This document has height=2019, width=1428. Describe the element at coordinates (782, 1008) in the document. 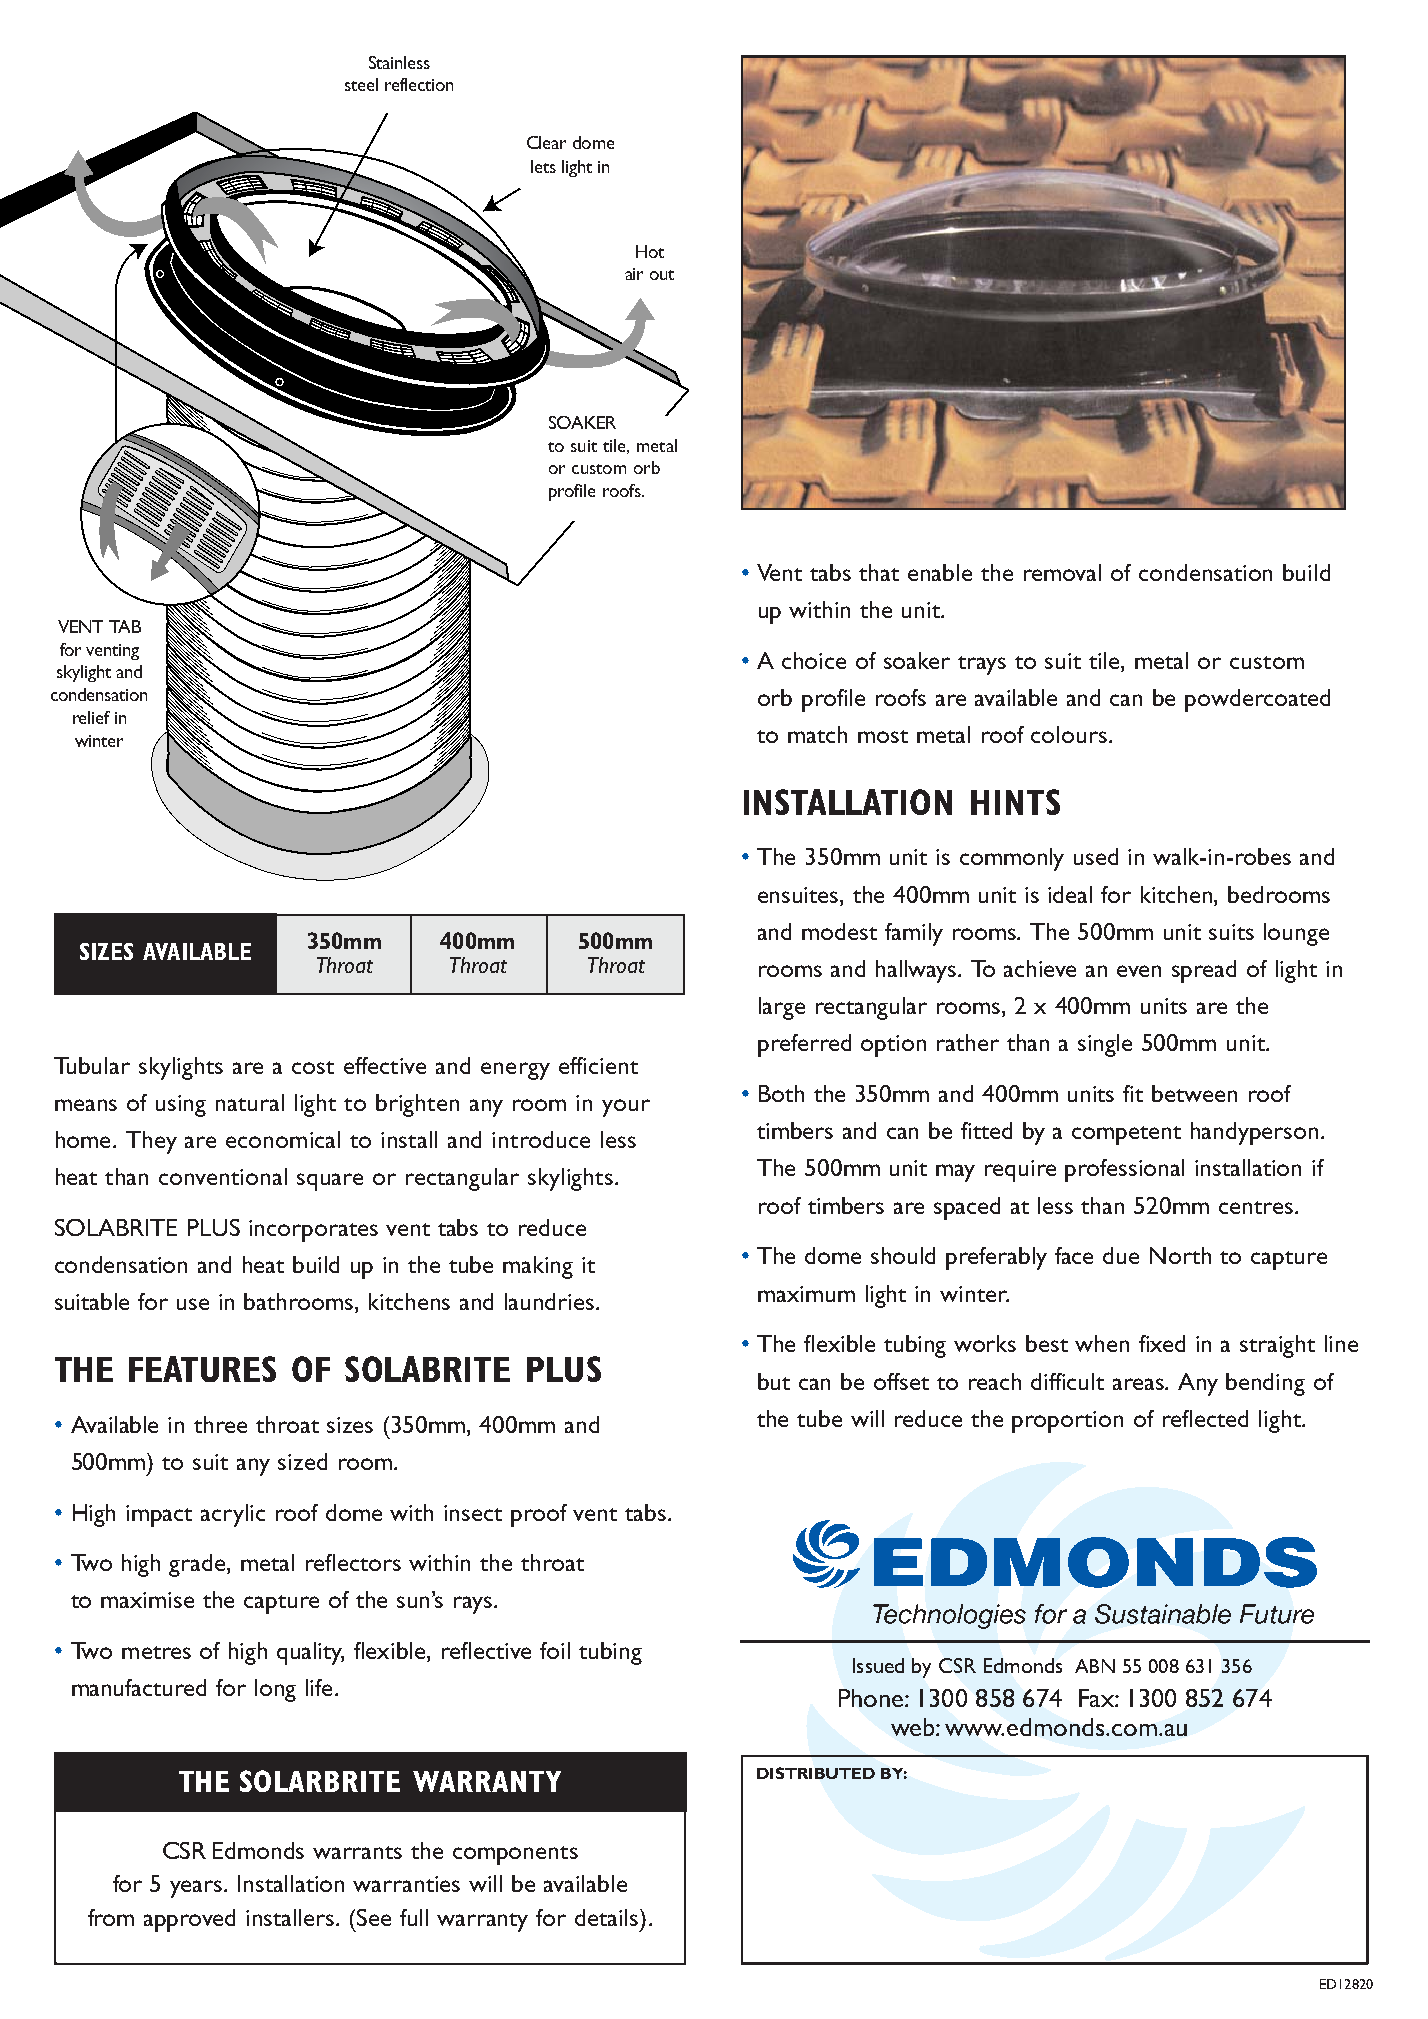

I see `large` at that location.
